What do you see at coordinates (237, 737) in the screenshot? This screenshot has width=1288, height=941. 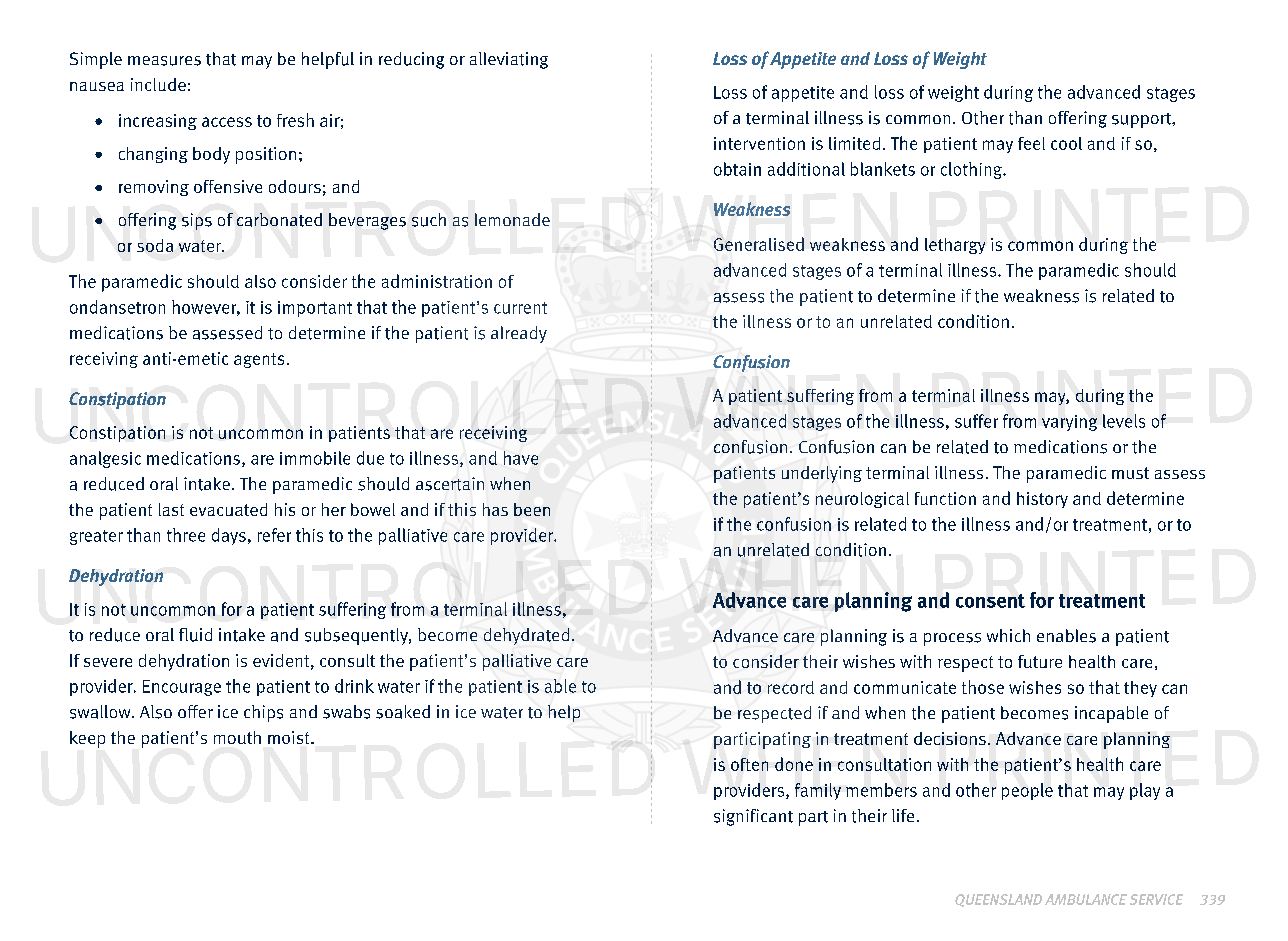 I see `mouth` at bounding box center [237, 737].
